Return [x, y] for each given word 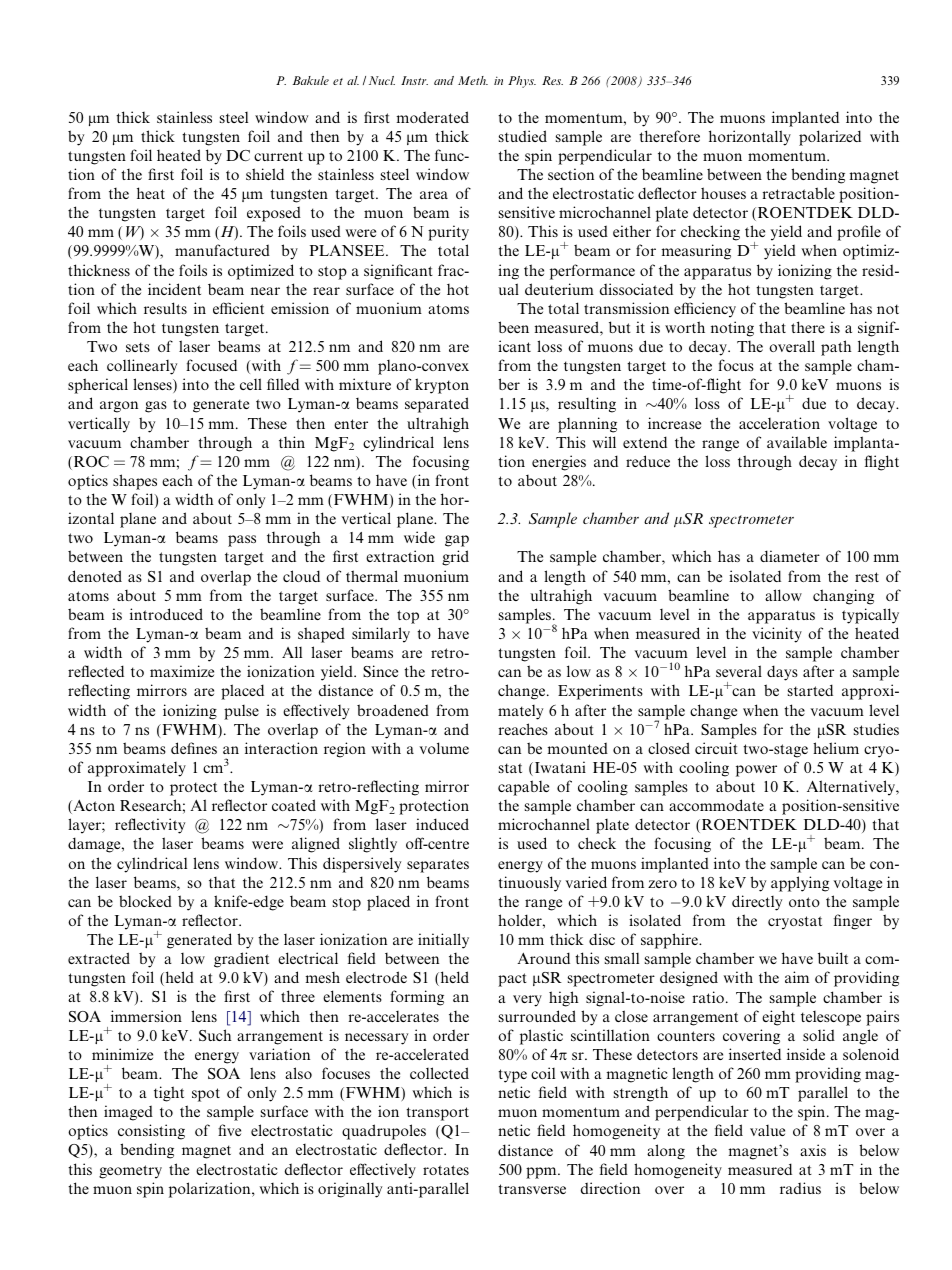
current [278, 156]
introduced [166, 614]
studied [523, 136]
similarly [381, 635]
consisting [151, 1132]
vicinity [777, 635]
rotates [446, 1170]
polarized [830, 138]
